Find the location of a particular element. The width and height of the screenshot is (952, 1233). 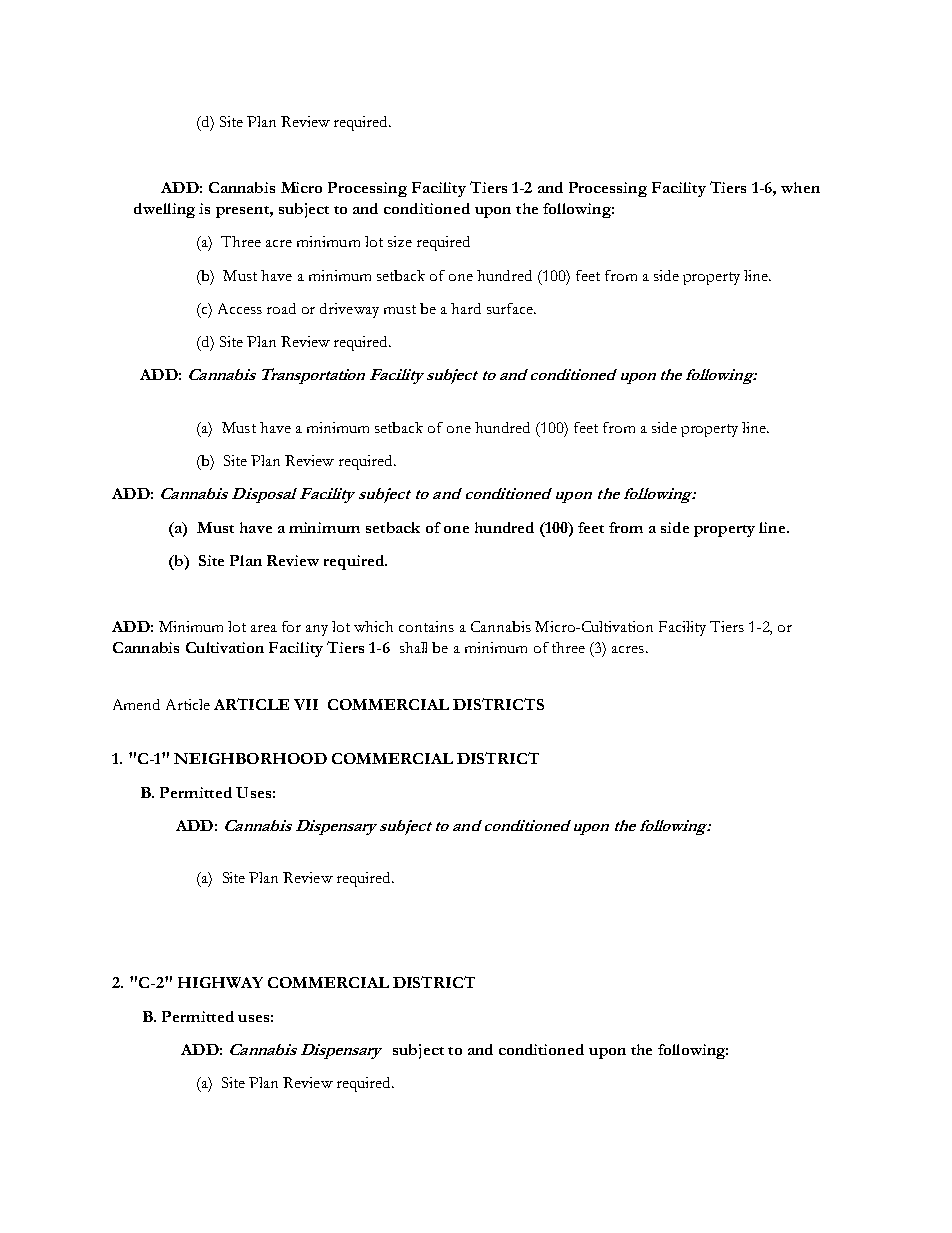

shall is located at coordinates (413, 647).
